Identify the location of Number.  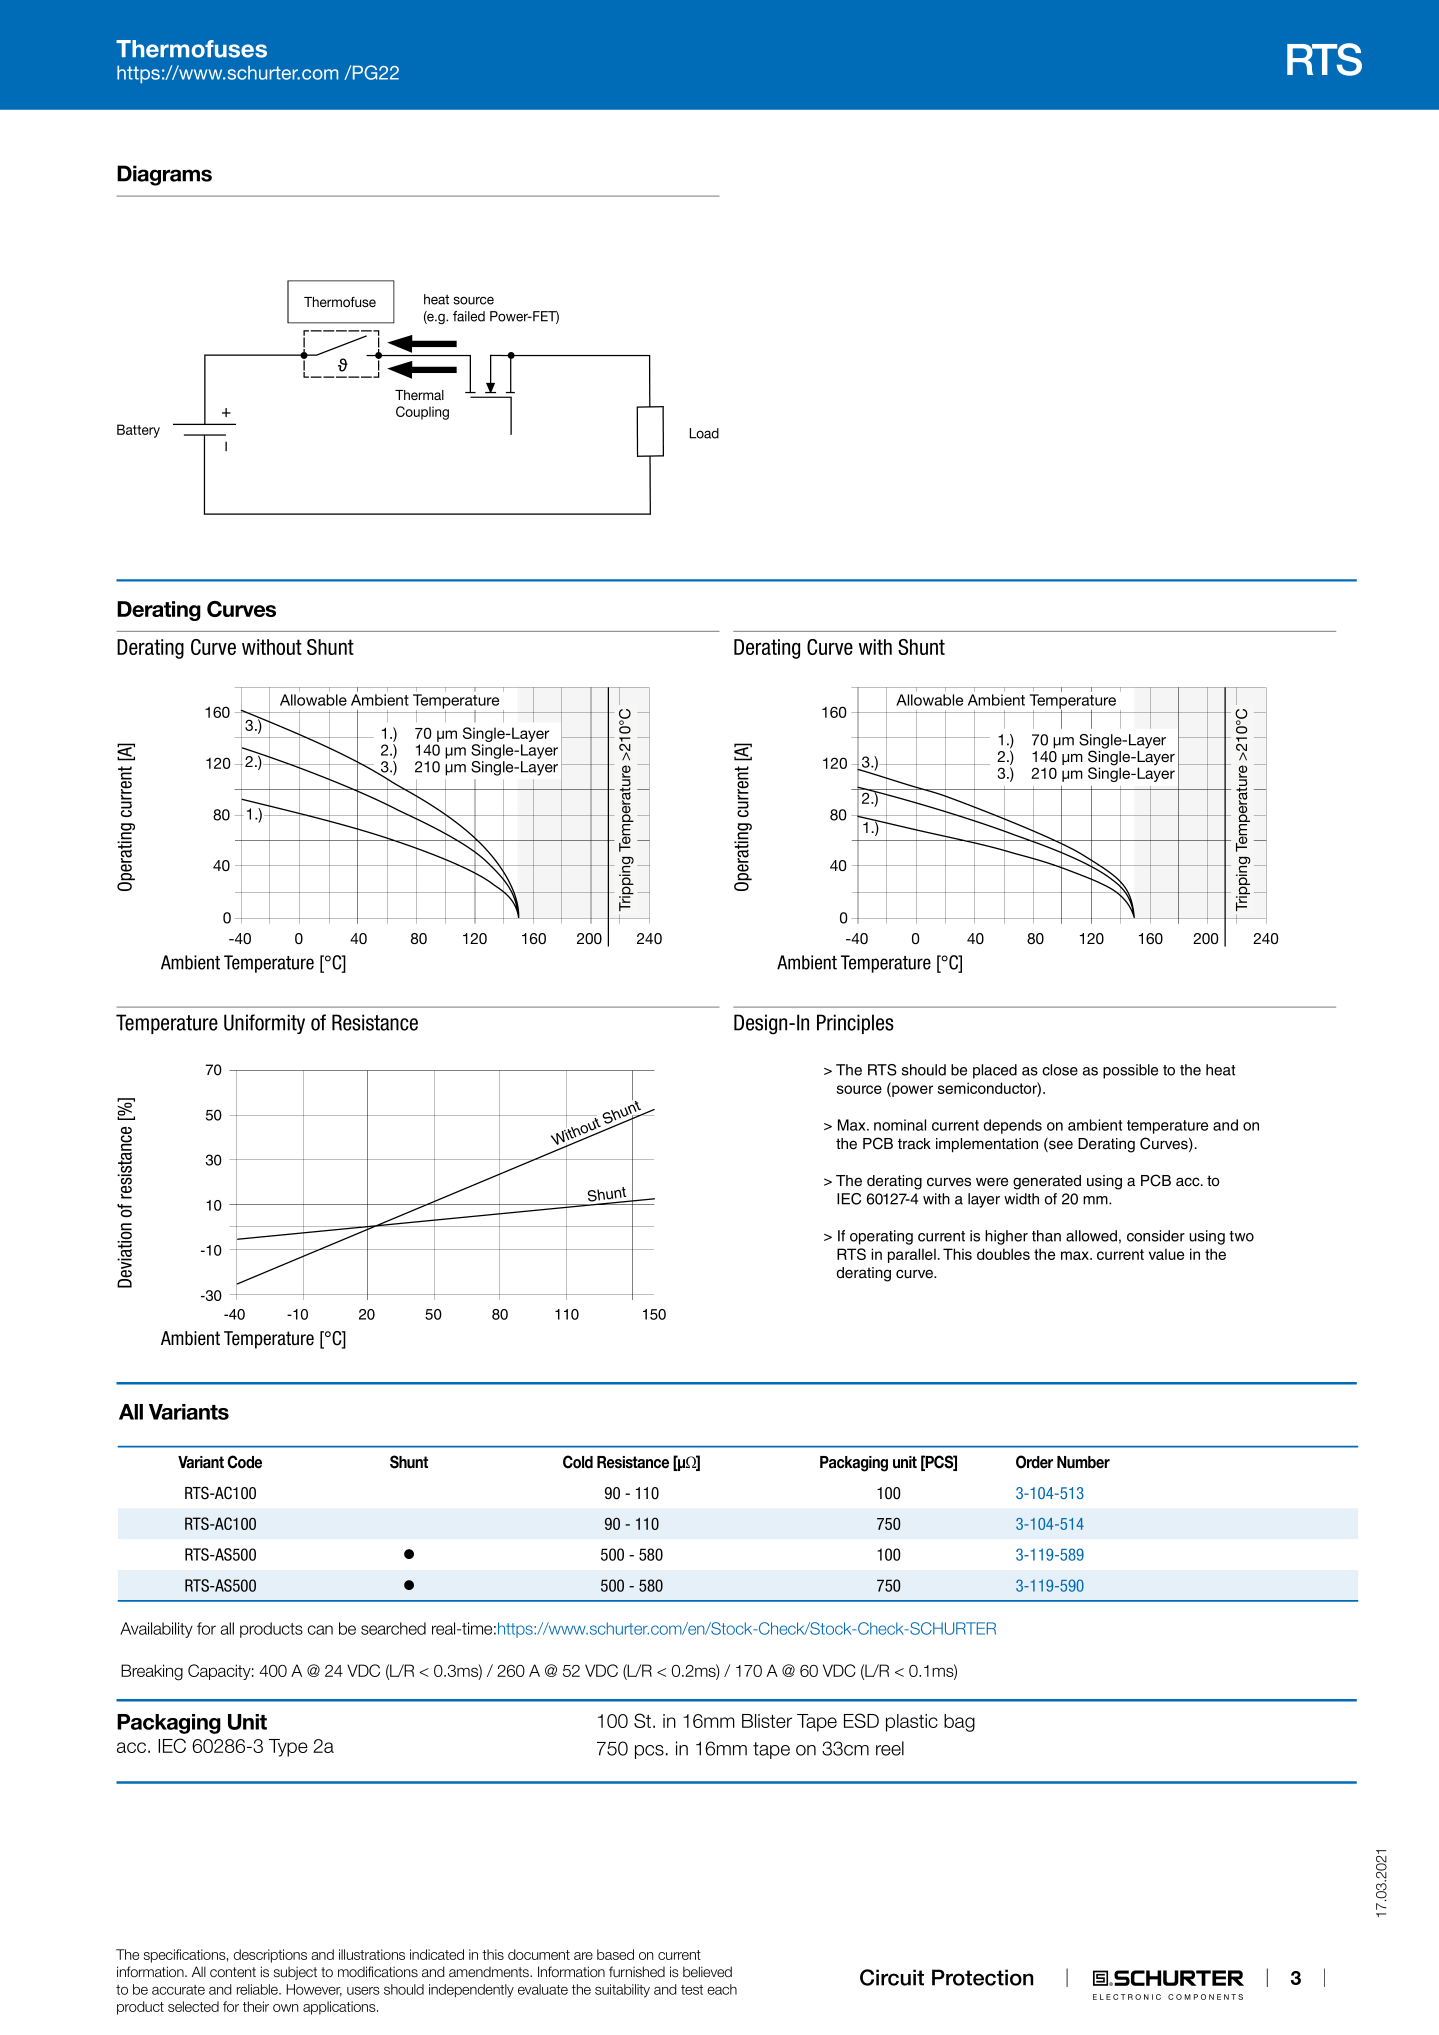
(1083, 1462).
